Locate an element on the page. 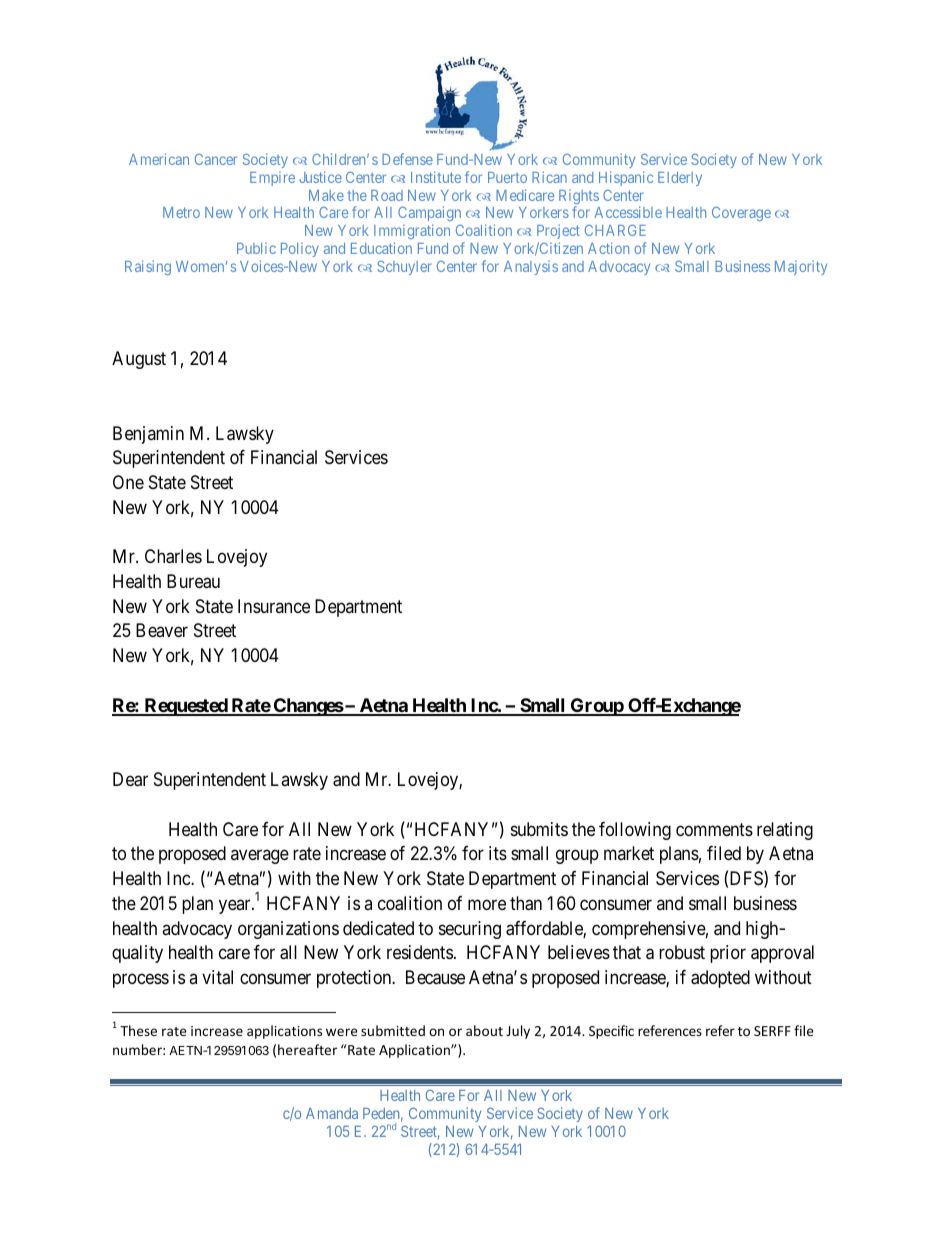  Insurance is located at coordinates (274, 606).
